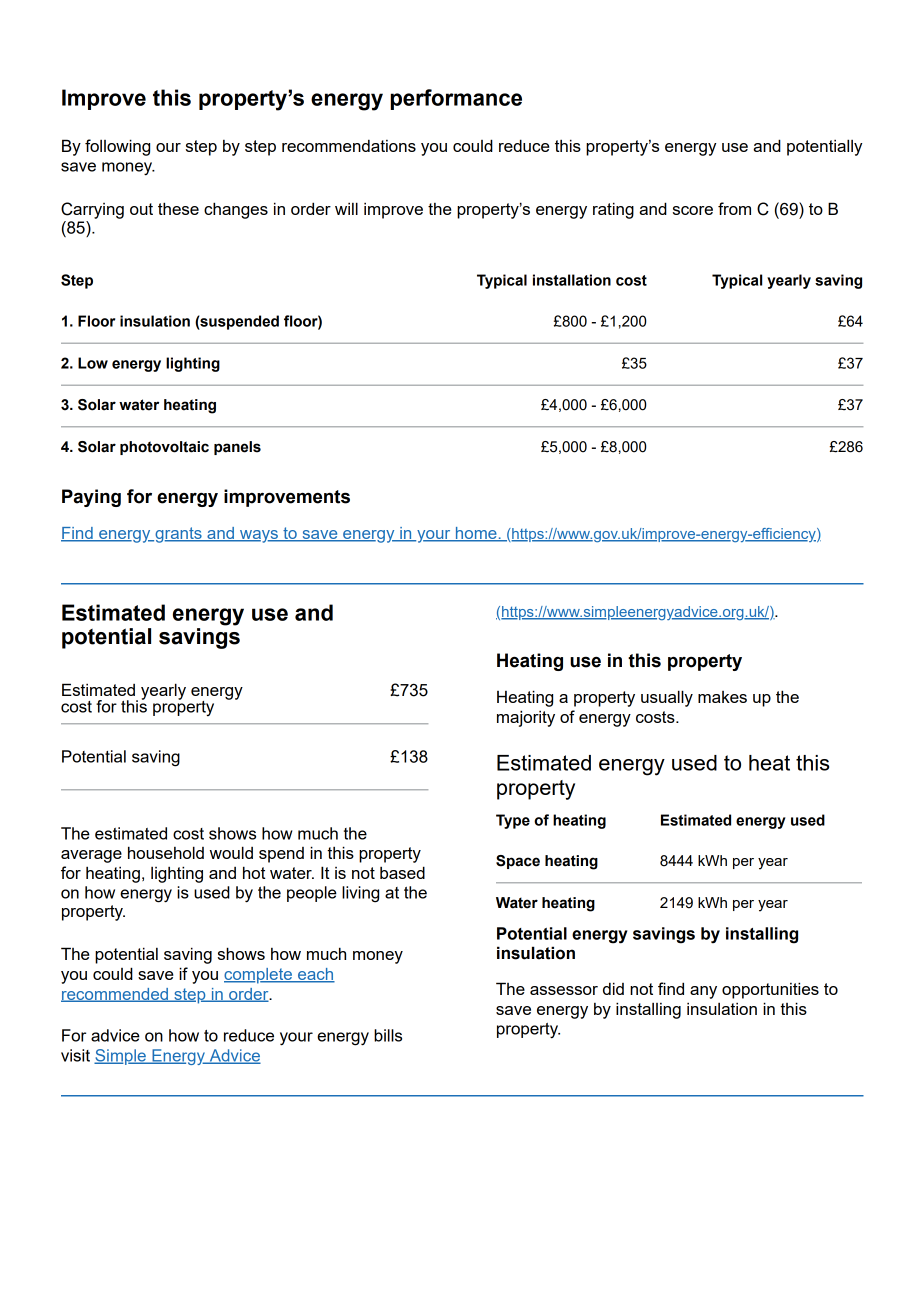 The image size is (924, 1304). I want to click on home, so click(476, 534).
